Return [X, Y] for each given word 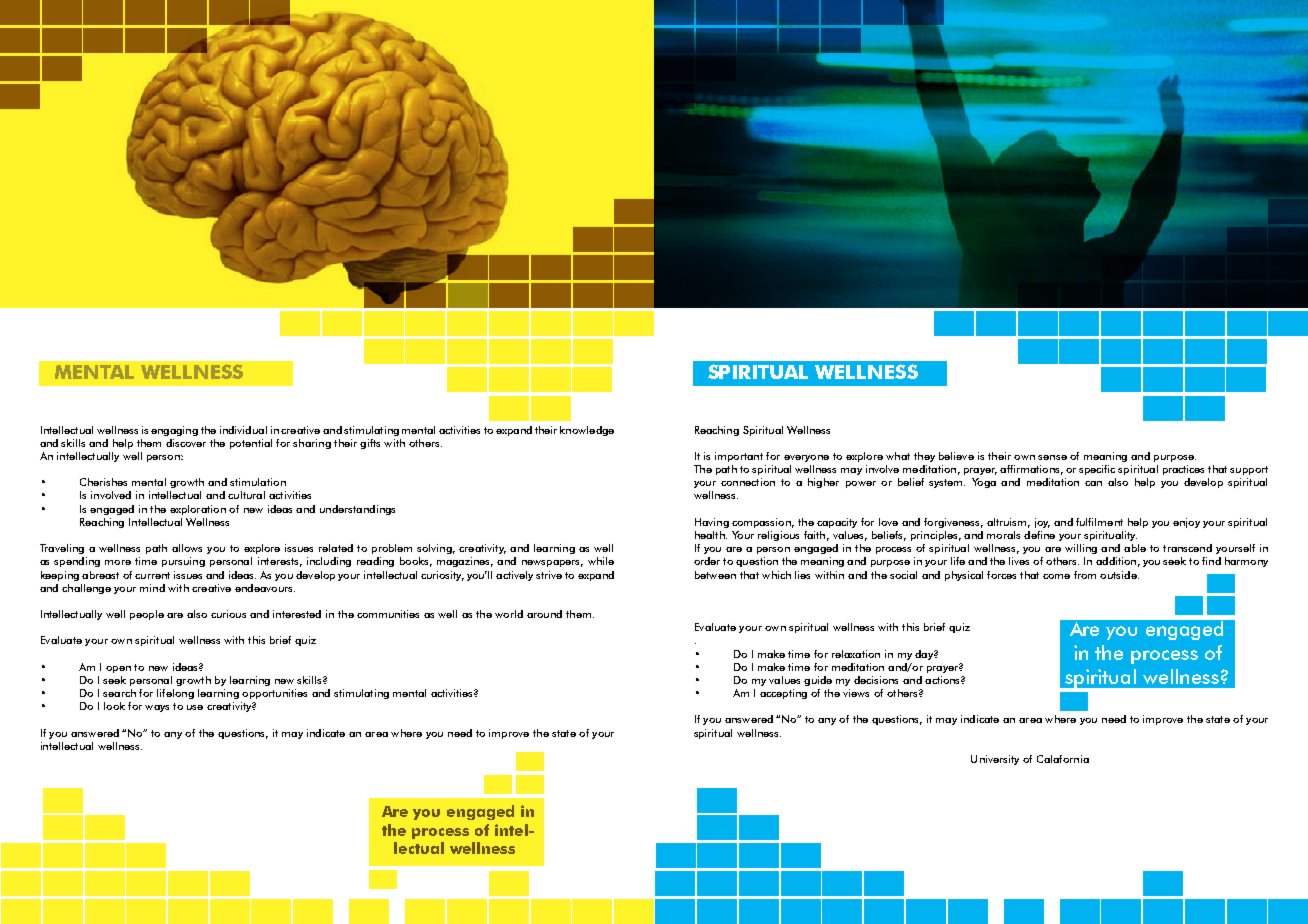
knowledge [587, 431]
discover [186, 443]
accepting [783, 694]
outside [1119, 575]
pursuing [183, 562]
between [715, 575]
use [195, 707]
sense [1052, 457]
